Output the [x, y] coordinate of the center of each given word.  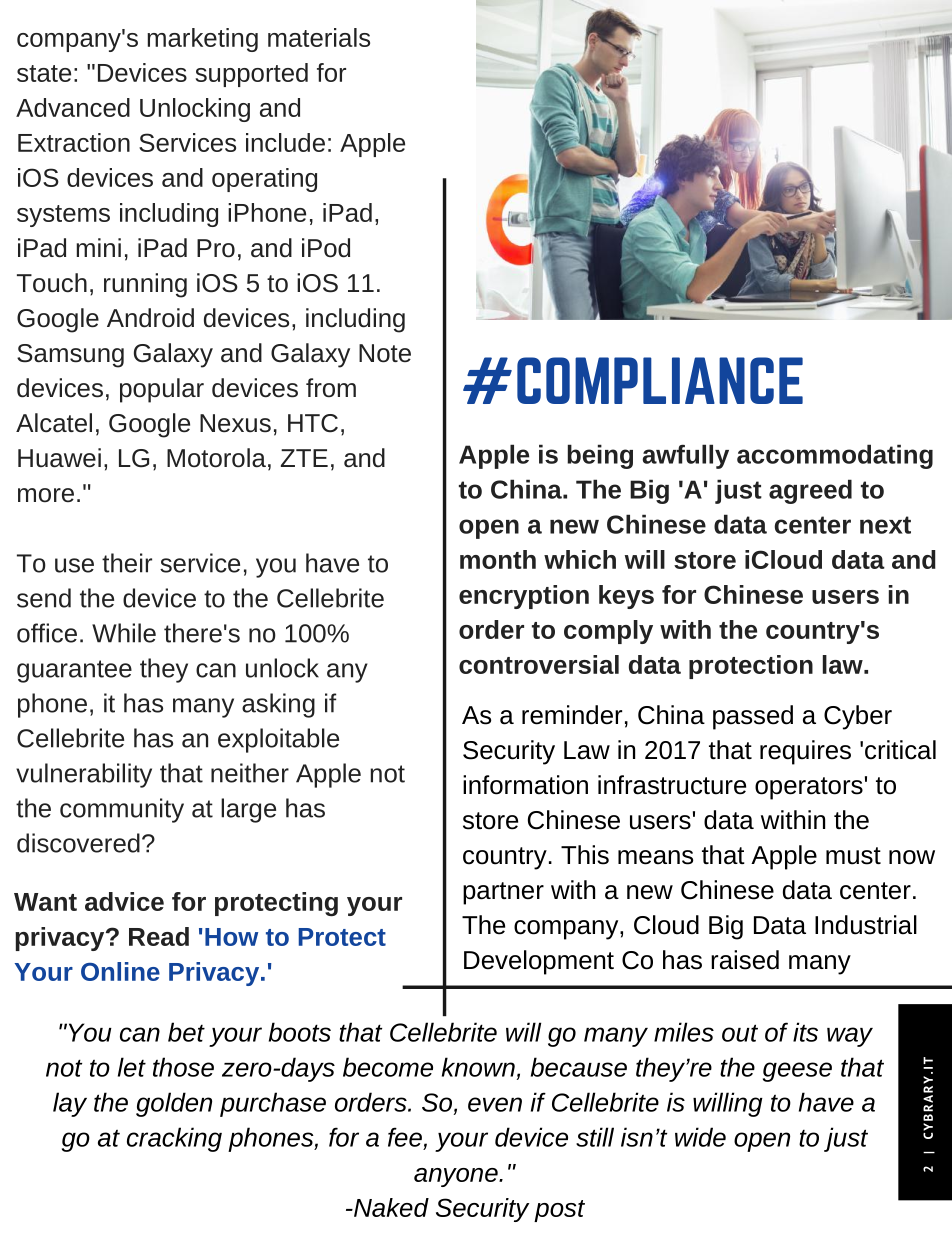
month [498, 559]
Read [159, 936]
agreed [810, 491]
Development [539, 962]
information [525, 785]
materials [319, 37]
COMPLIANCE [660, 380]
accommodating [835, 456]
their [127, 563]
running [145, 285]
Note [385, 353]
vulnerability [84, 775]
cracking [174, 1139]
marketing [202, 40]
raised [745, 960]
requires [805, 752]
